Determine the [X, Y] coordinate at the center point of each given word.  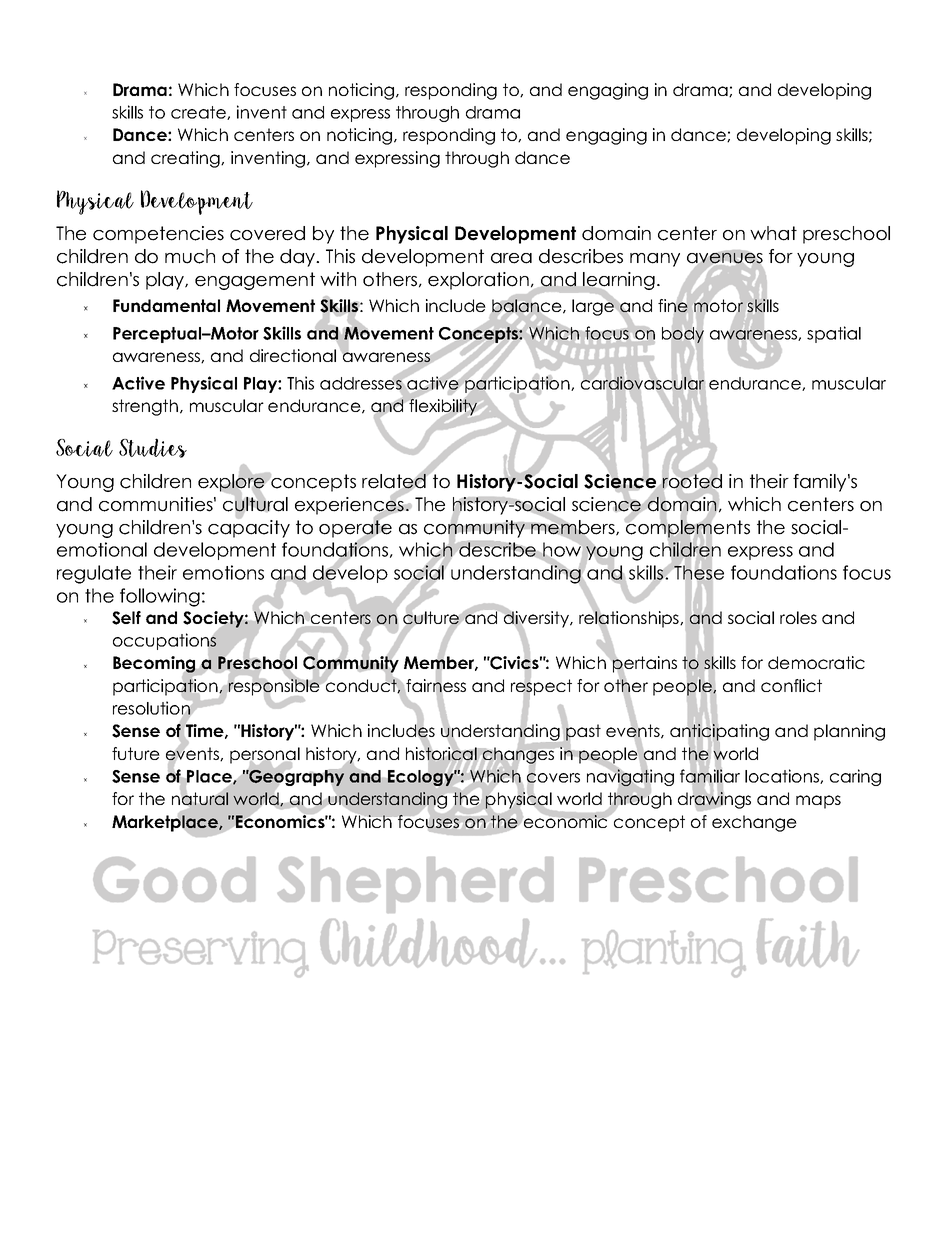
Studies [153, 448]
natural [200, 799]
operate [355, 529]
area [511, 258]
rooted [692, 481]
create [199, 113]
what [773, 233]
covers [553, 778]
